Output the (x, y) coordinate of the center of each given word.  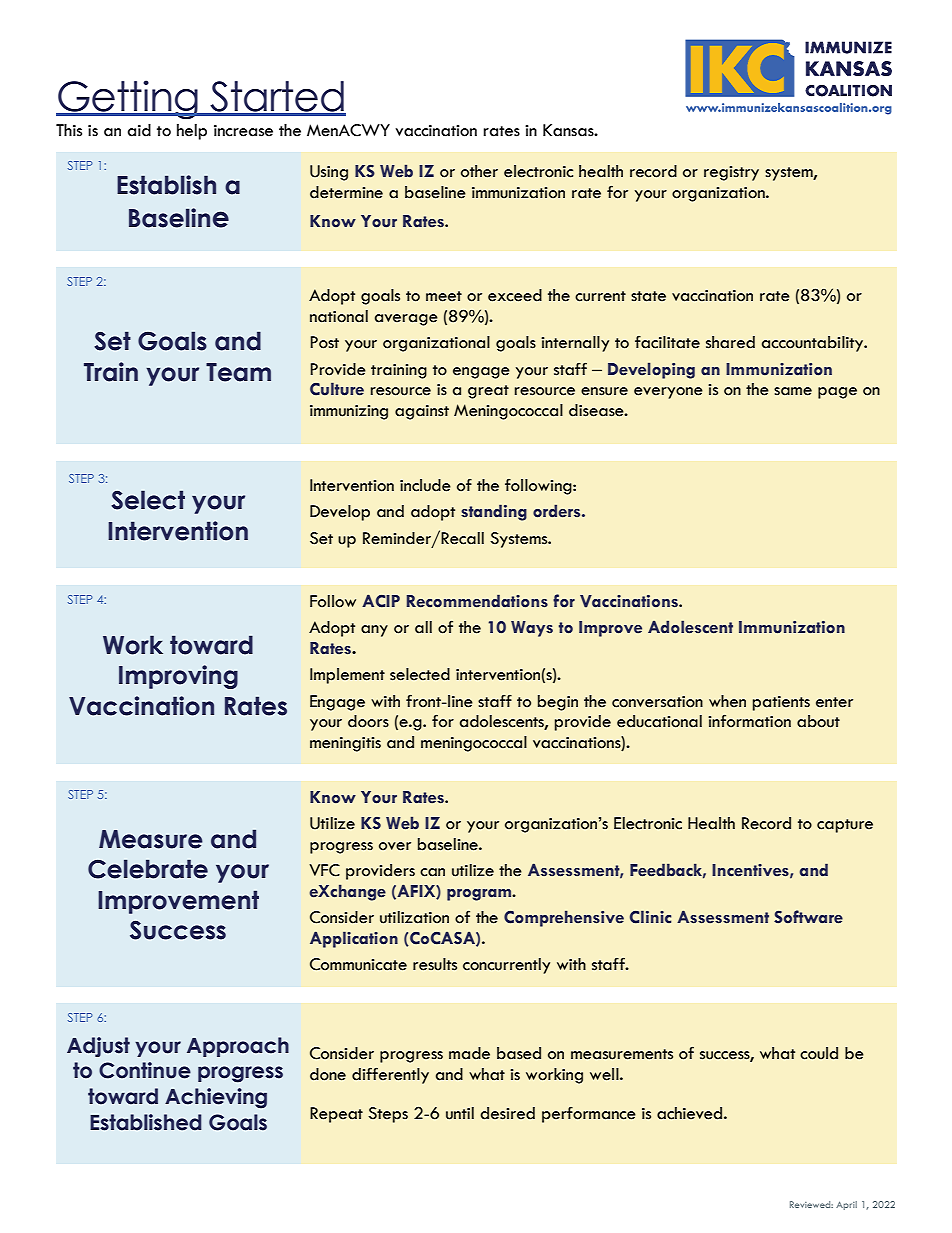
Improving (178, 677)
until (460, 1113)
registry (731, 173)
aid (139, 130)
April (846, 1205)
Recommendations (477, 601)
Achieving (216, 1098)
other (479, 171)
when (727, 701)
